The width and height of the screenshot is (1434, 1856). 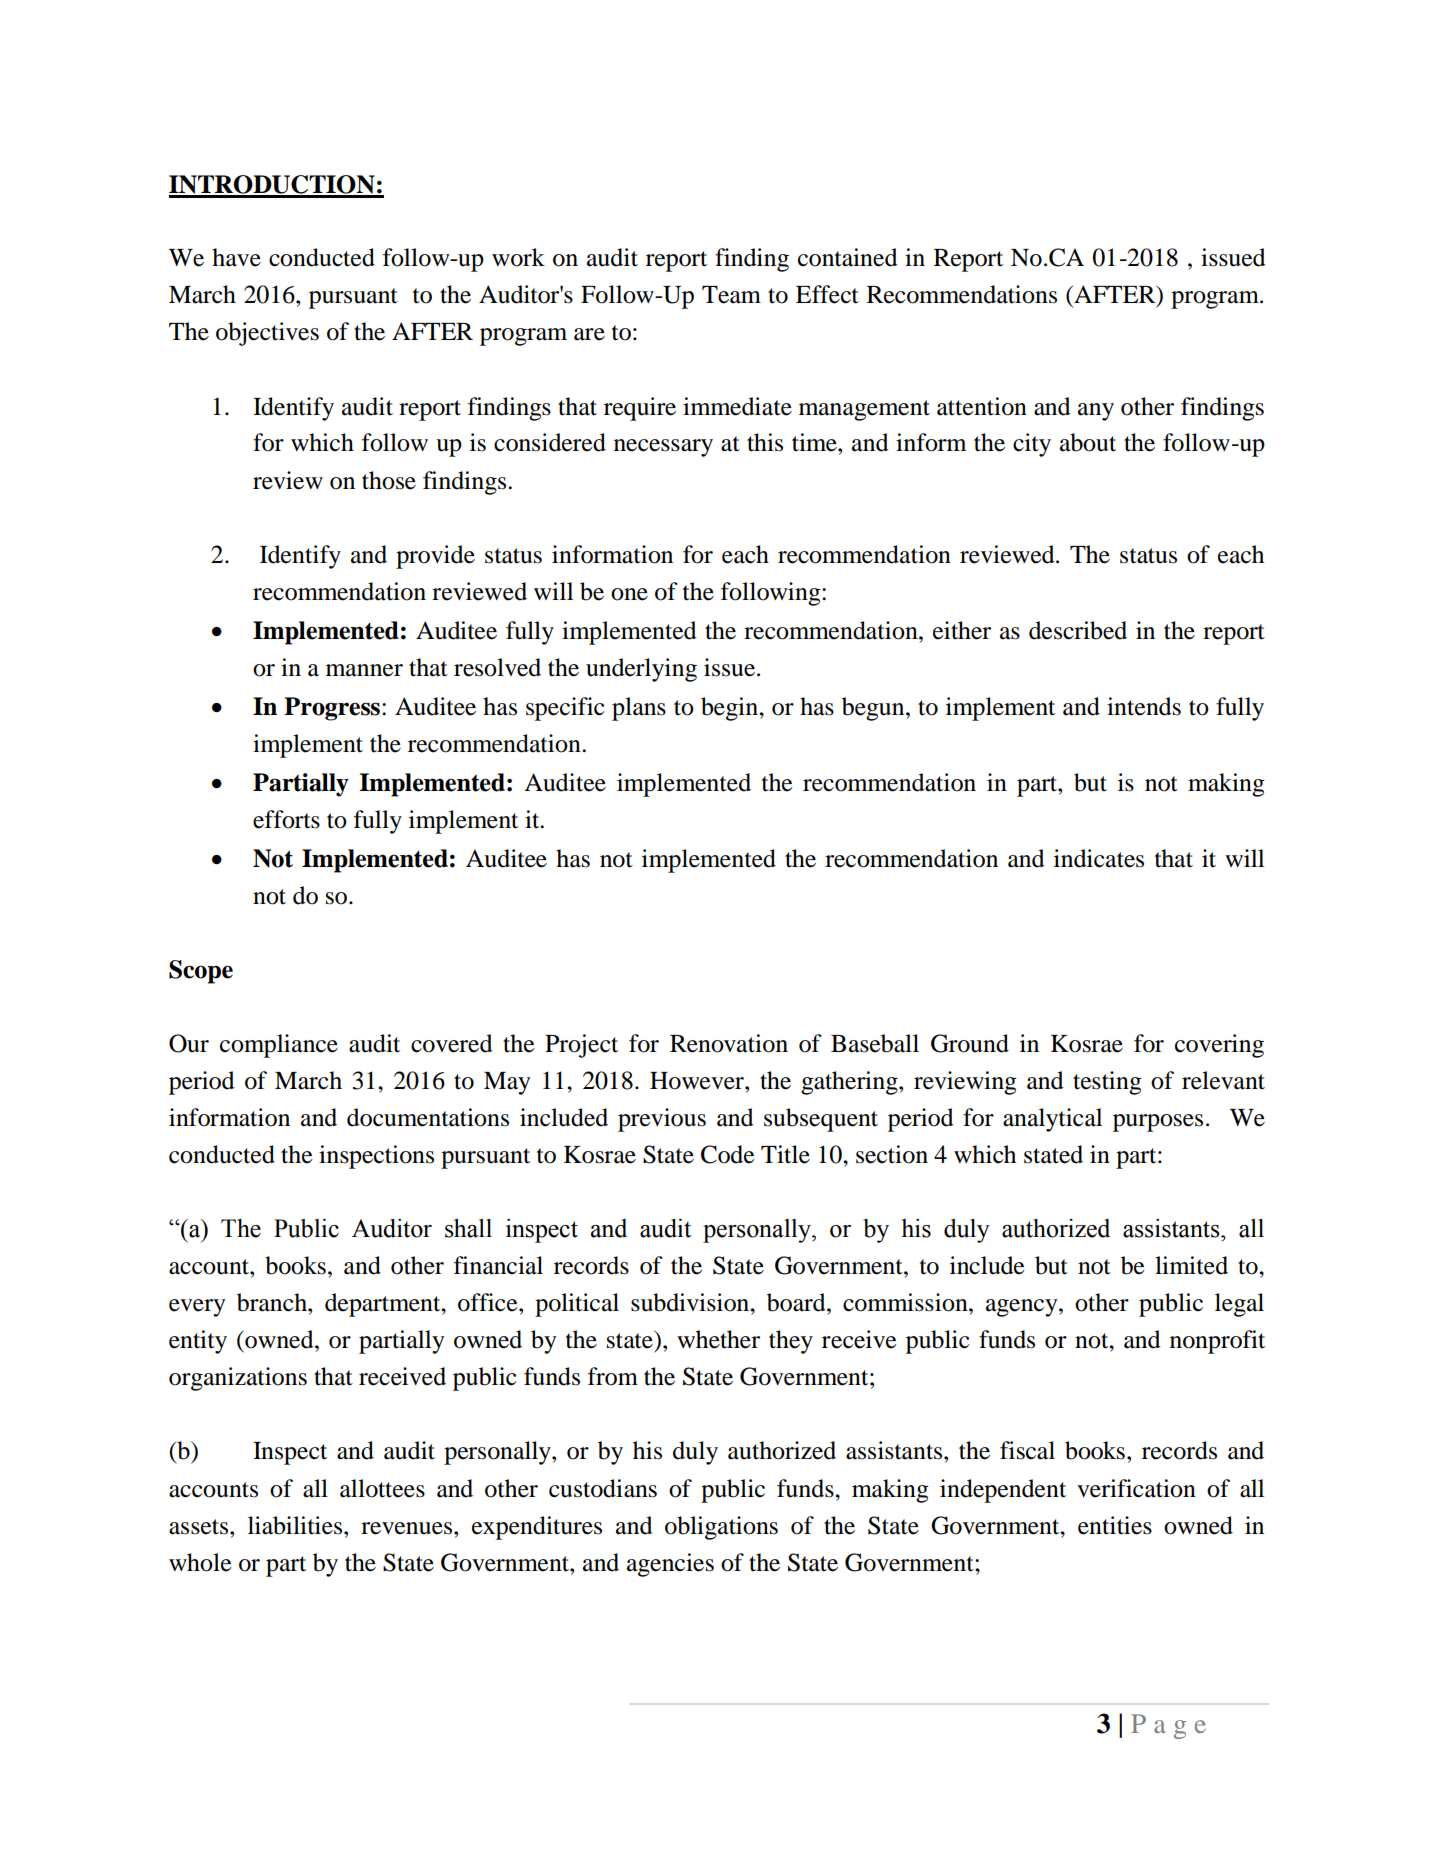 I want to click on manner, so click(x=364, y=670).
